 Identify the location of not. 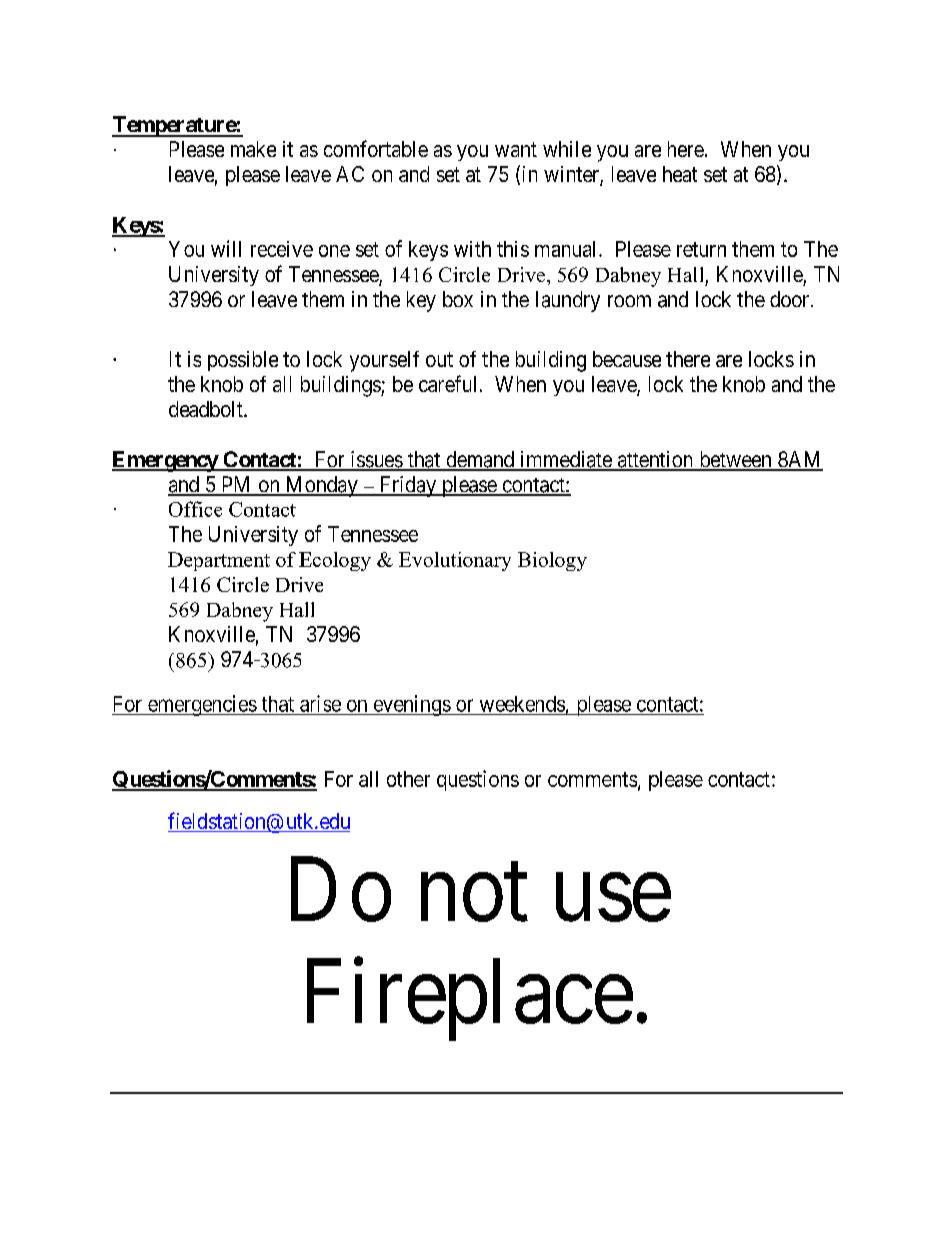
(474, 894).
